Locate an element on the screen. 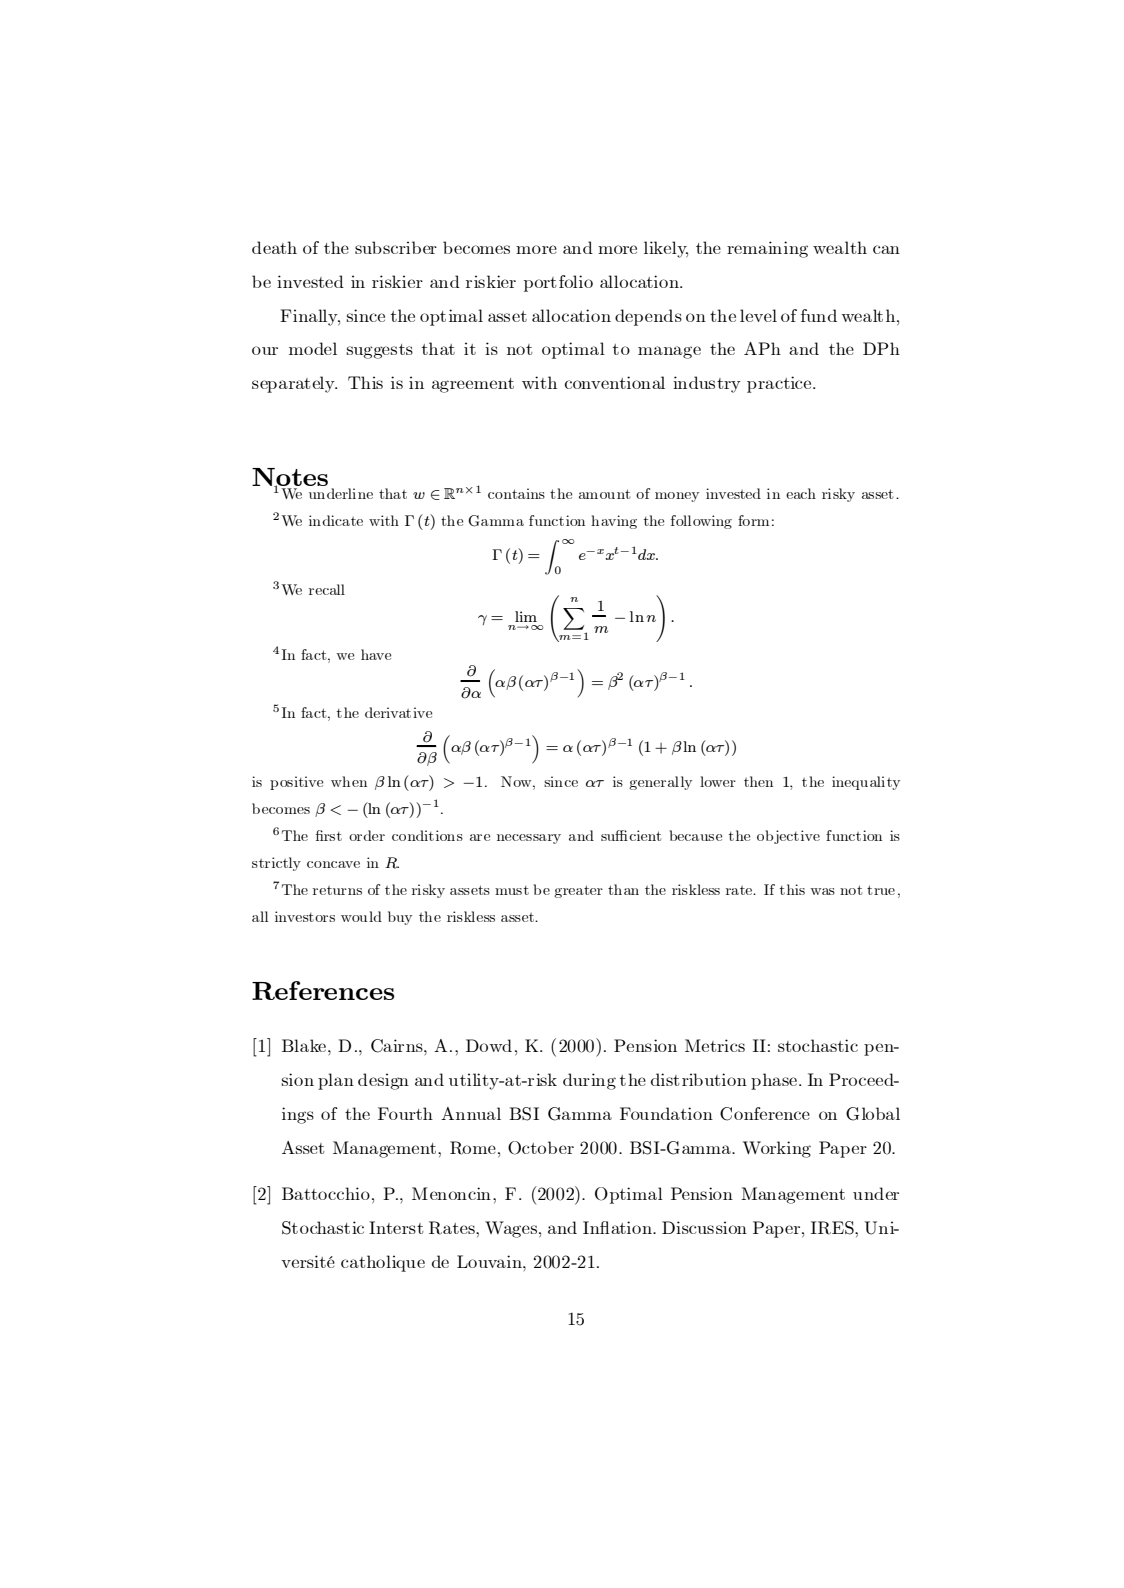 Image resolution: width=1124 pixels, height=1588 pixels. each is located at coordinates (801, 493).
